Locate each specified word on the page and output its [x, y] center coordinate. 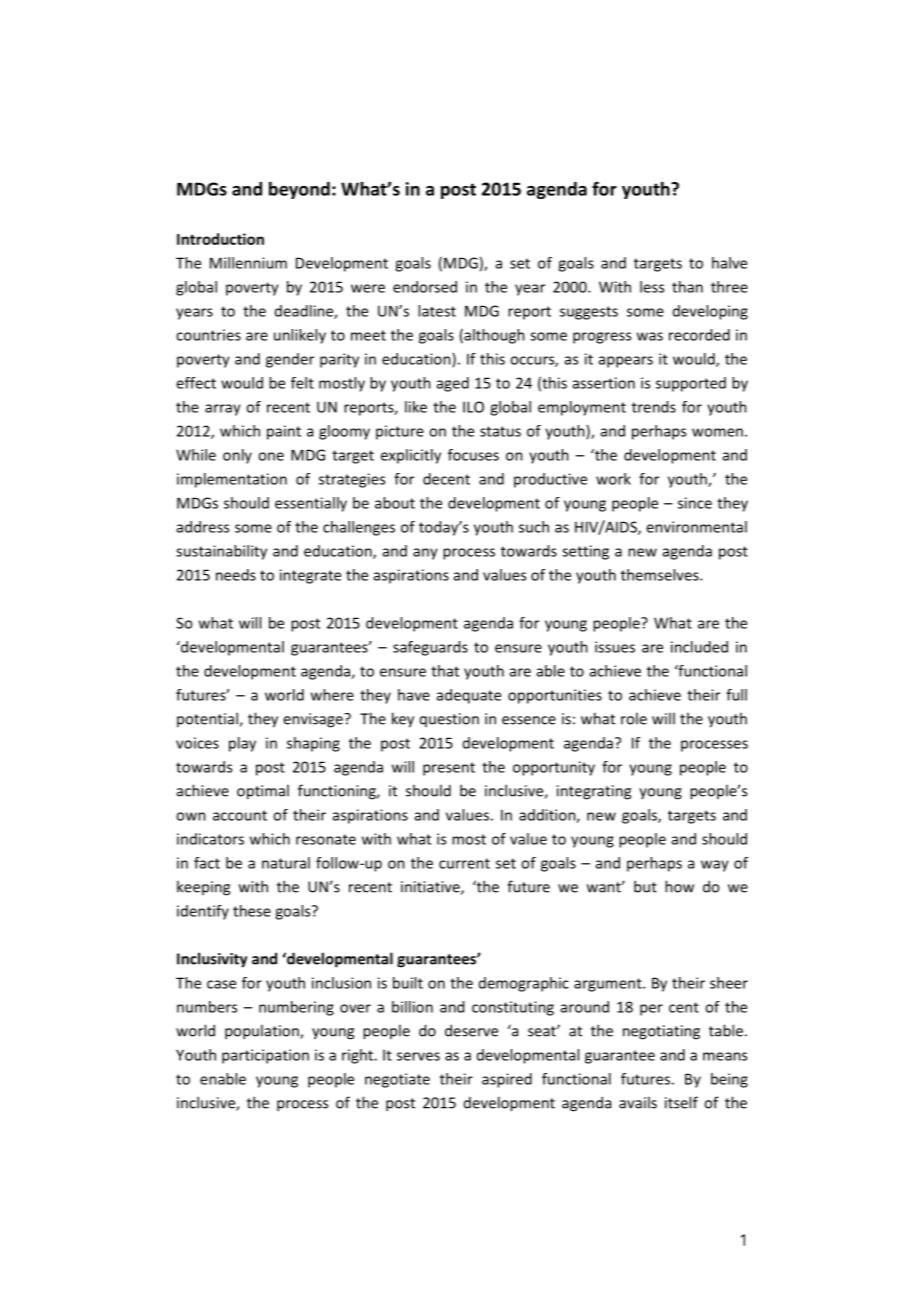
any [425, 554]
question [449, 720]
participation [265, 1056]
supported [691, 384]
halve [729, 263]
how [679, 886]
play [242, 744]
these [252, 911]
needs [236, 575]
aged [453, 384]
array [223, 410]
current [464, 863]
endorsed [425, 287]
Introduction [220, 239]
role [634, 718]
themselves [661, 575]
